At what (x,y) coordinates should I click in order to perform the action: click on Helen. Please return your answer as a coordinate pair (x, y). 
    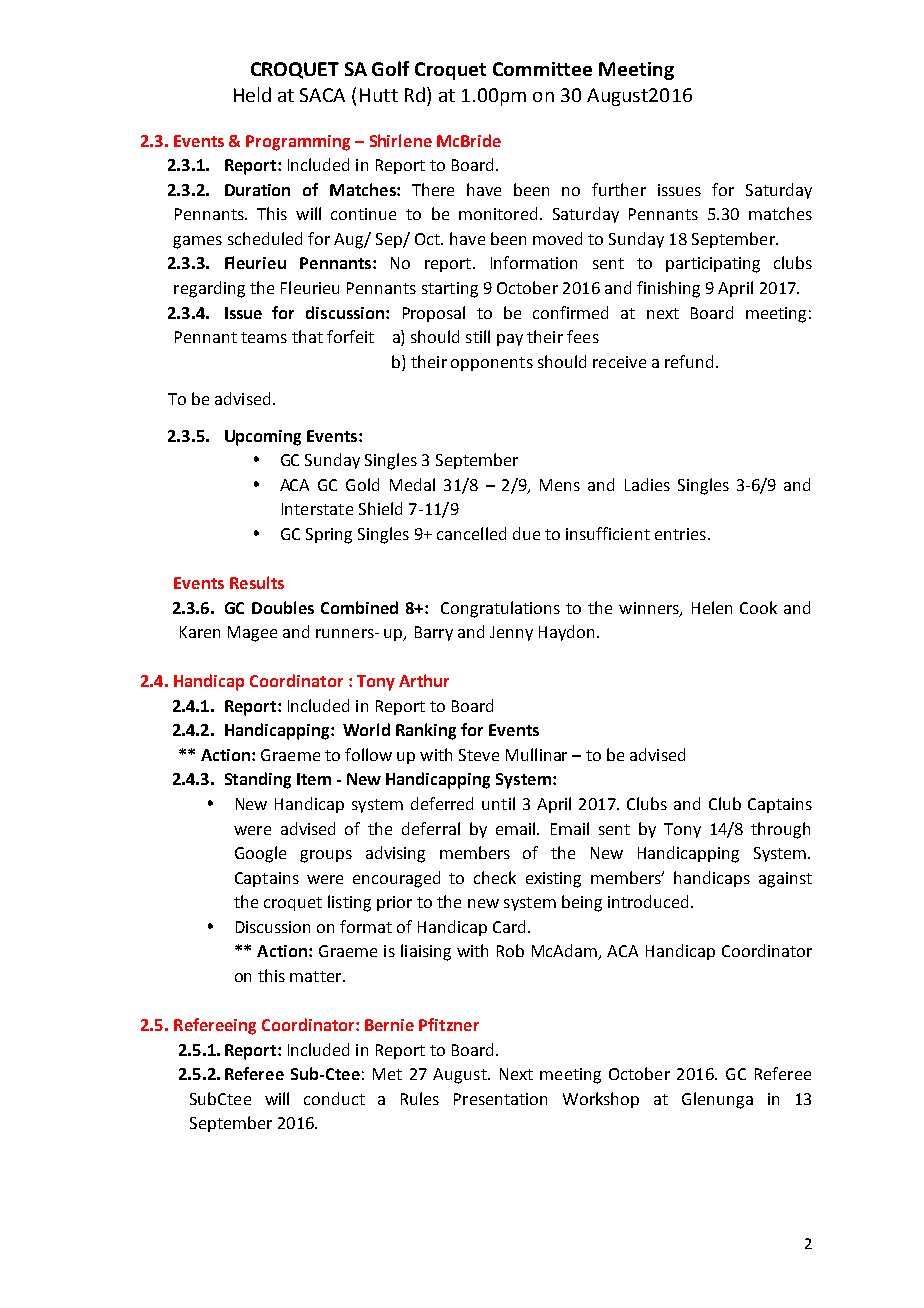
    Looking at the image, I should click on (712, 607).
